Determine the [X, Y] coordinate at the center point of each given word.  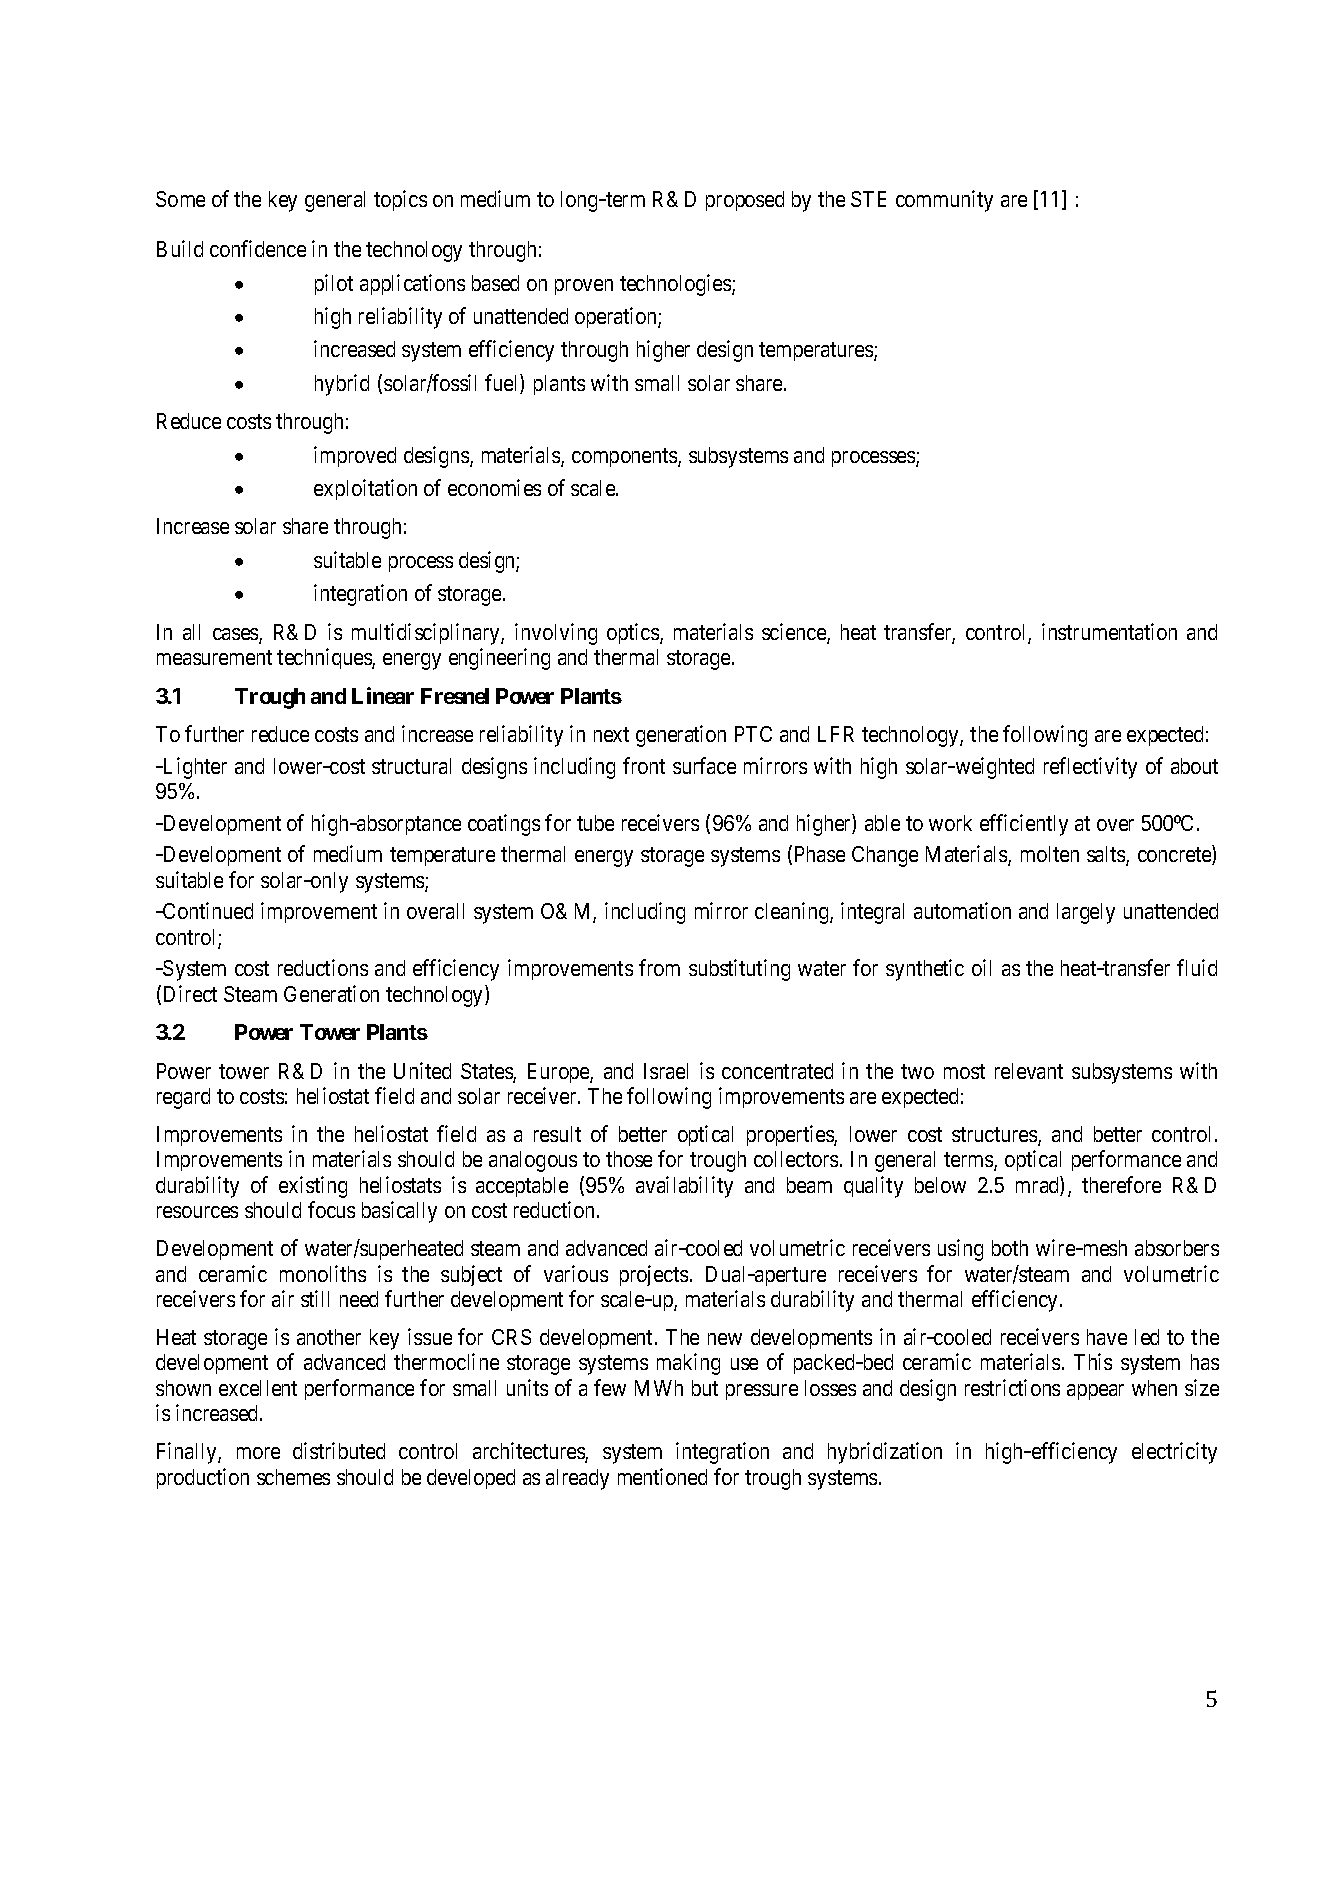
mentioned [662, 1476]
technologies [676, 285]
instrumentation [1109, 631]
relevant [1029, 1071]
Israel [666, 1071]
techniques [325, 658]
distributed [339, 1450]
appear [1095, 1392]
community [944, 201]
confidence [258, 248]
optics [634, 633]
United [422, 1070]
